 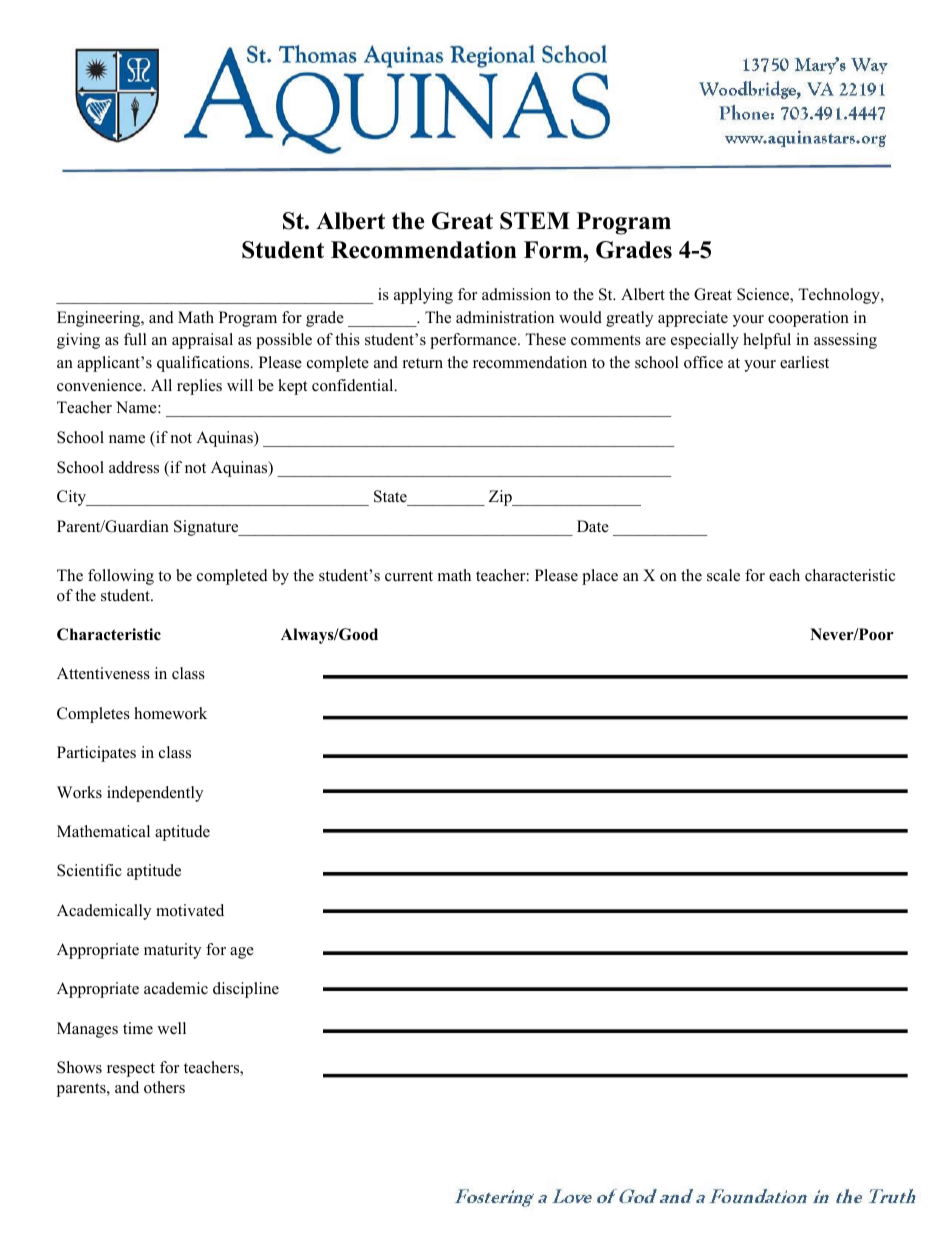 I want to click on Technology, so click(x=840, y=296).
